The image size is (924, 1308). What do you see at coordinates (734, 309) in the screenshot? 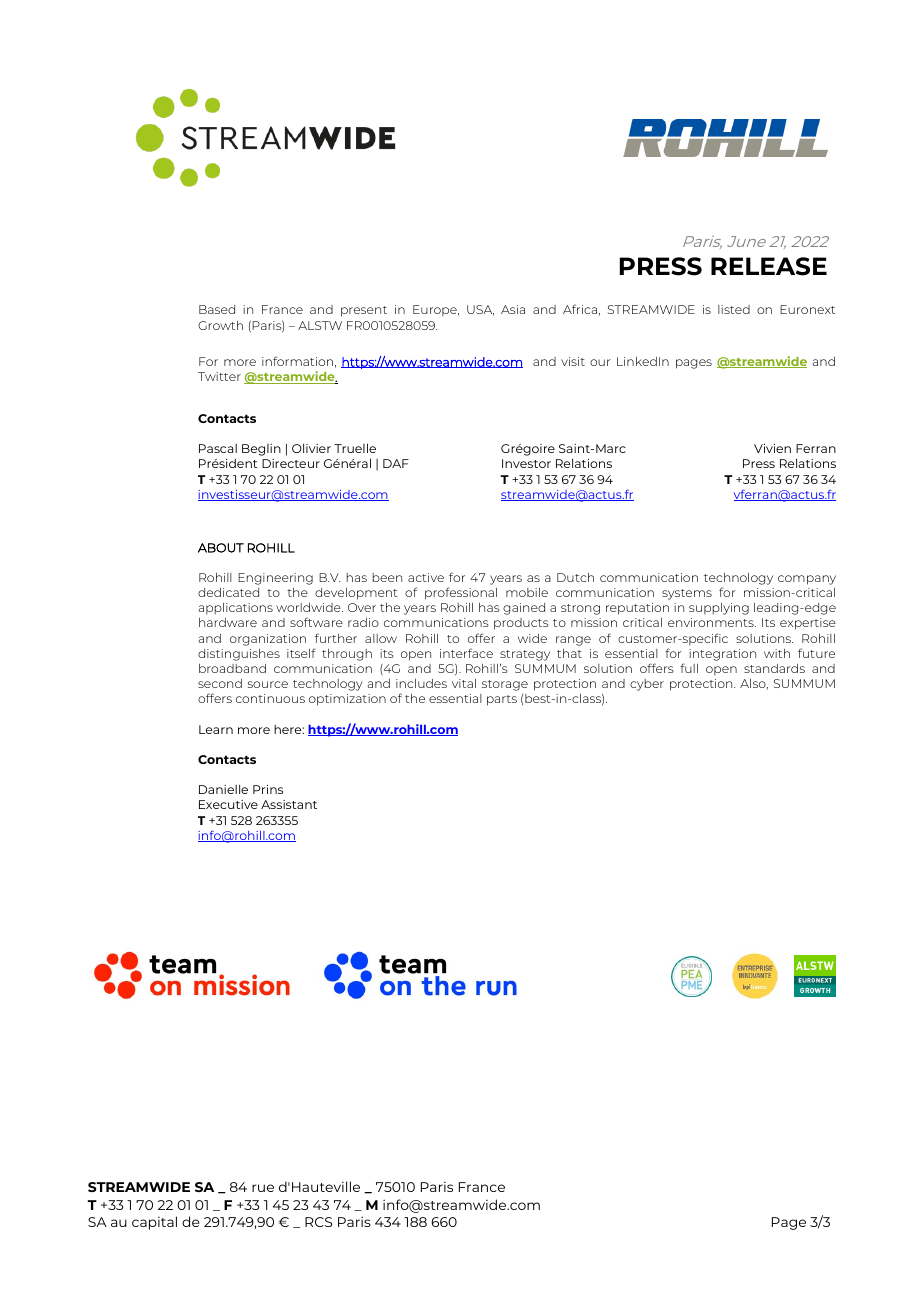
I see `listed` at bounding box center [734, 309].
